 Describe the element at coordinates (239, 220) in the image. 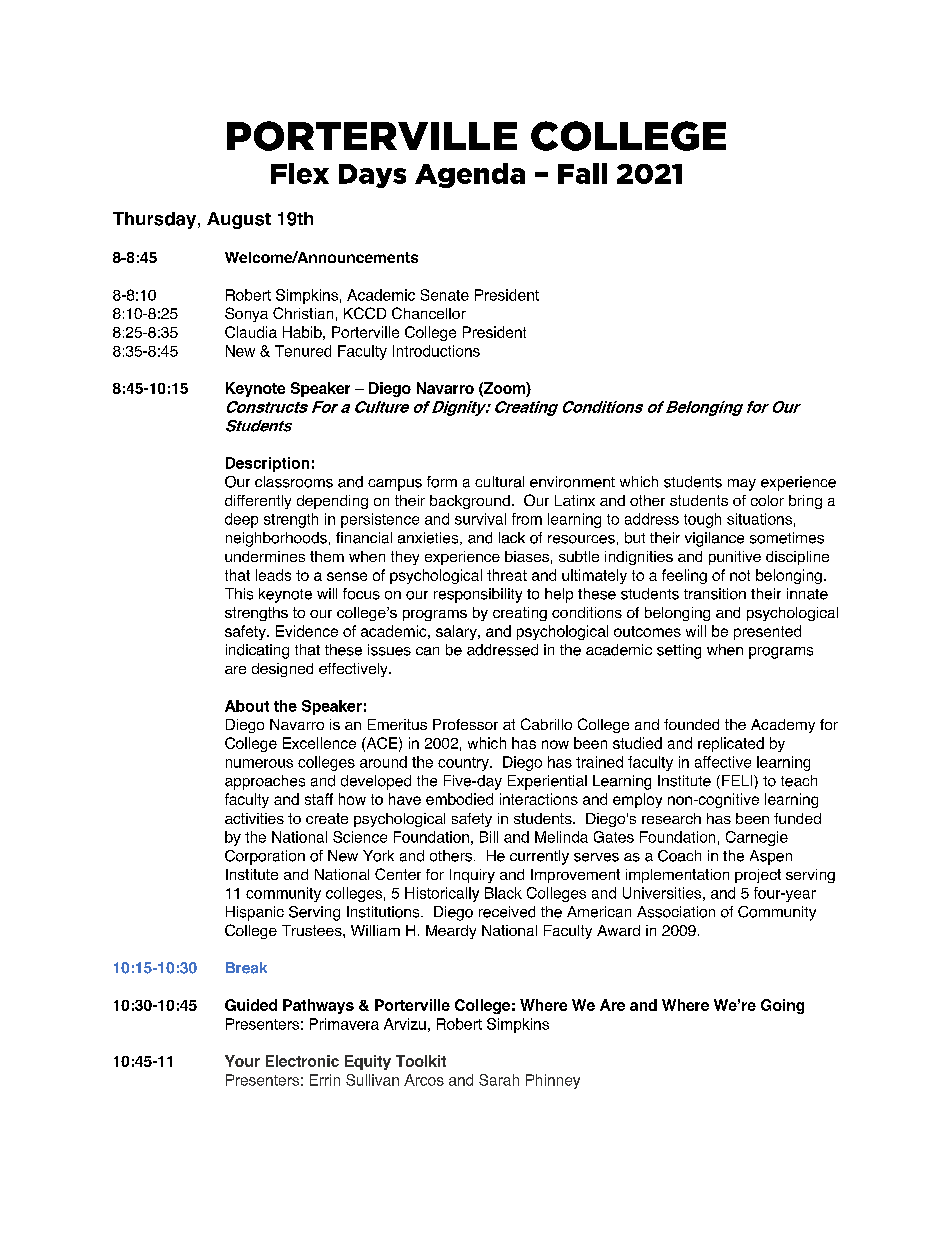

I see `August` at that location.
